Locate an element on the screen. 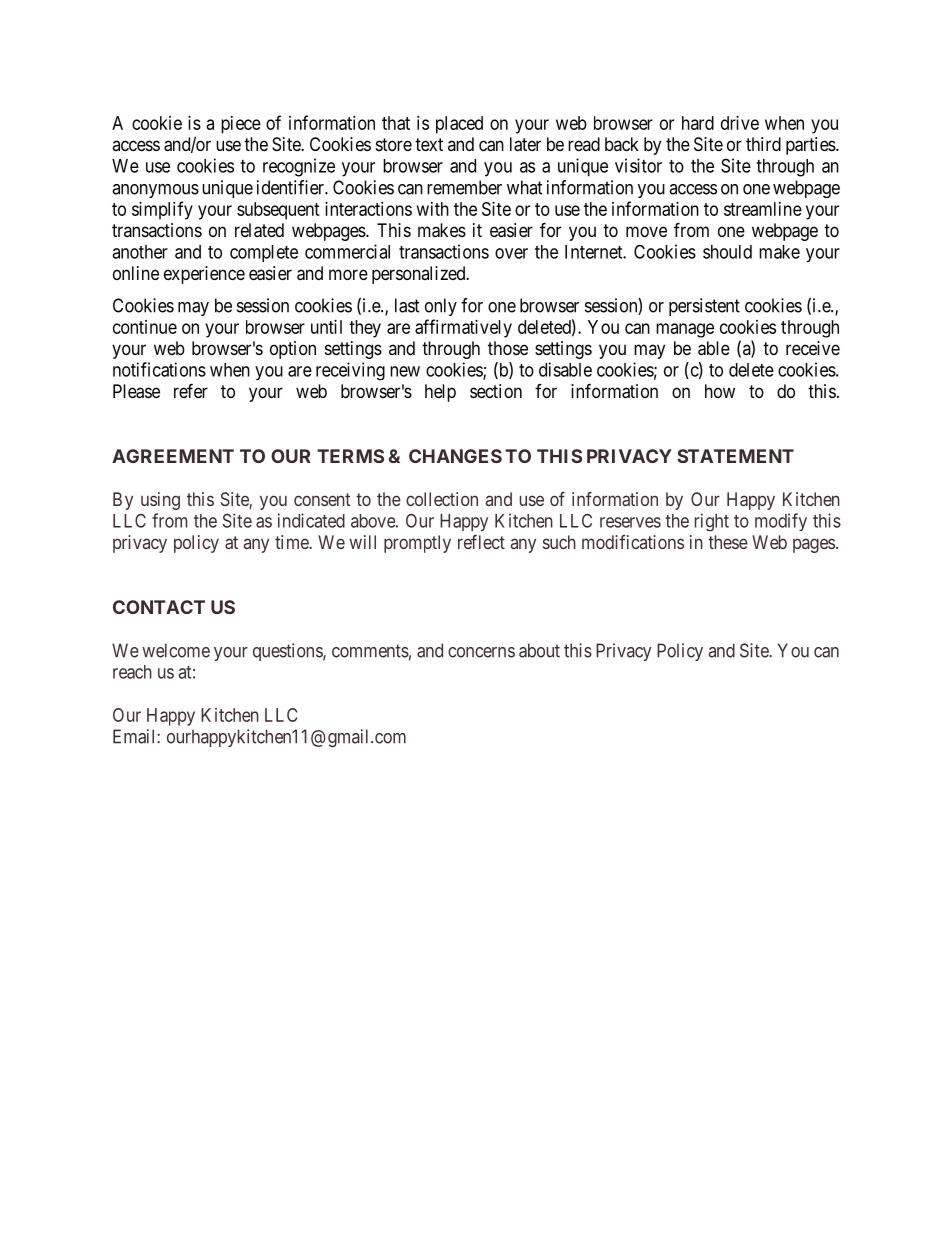 Image resolution: width=952 pixels, height=1233 pixels. right is located at coordinates (712, 522).
